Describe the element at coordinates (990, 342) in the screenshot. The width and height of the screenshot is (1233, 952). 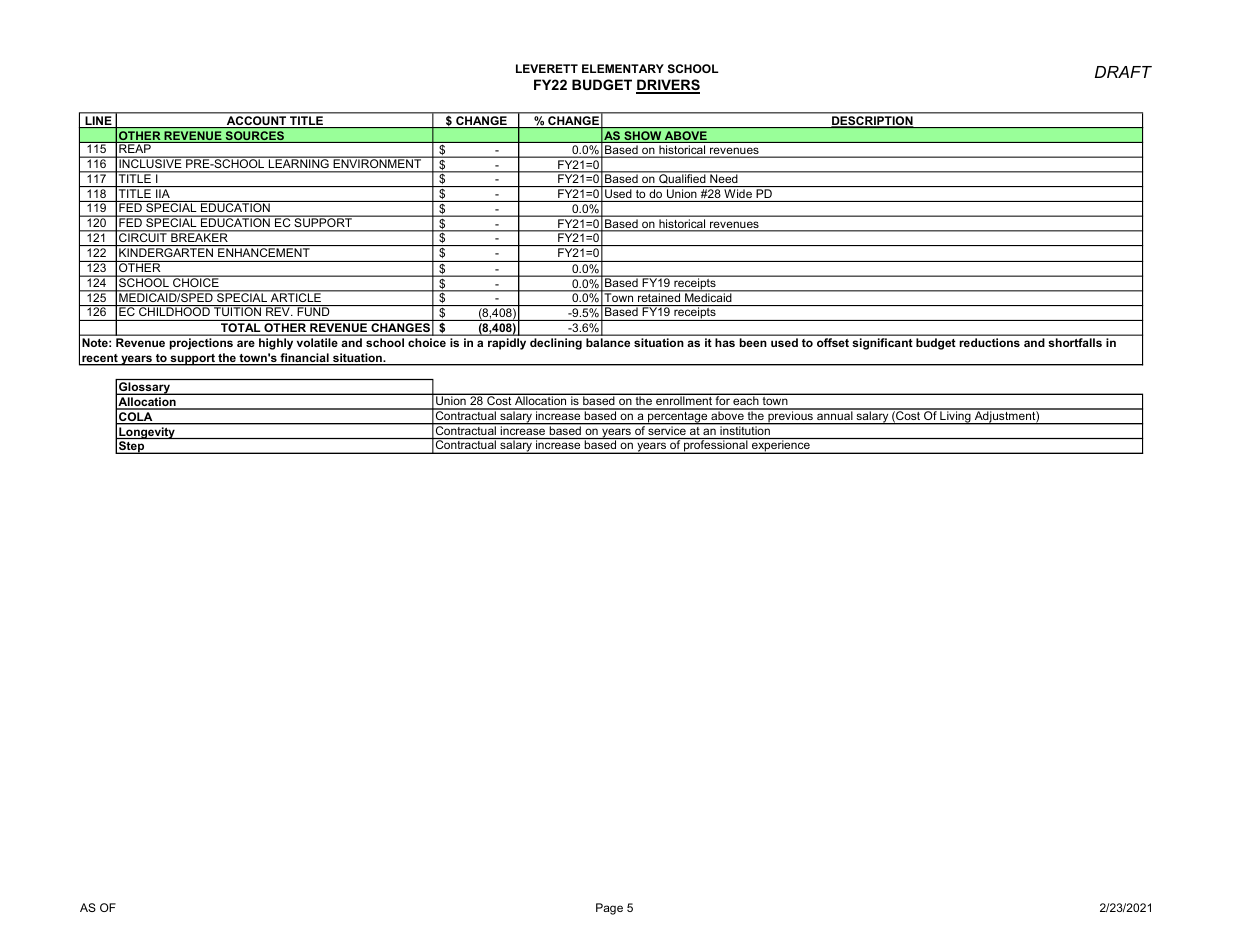
I see `reductions` at that location.
